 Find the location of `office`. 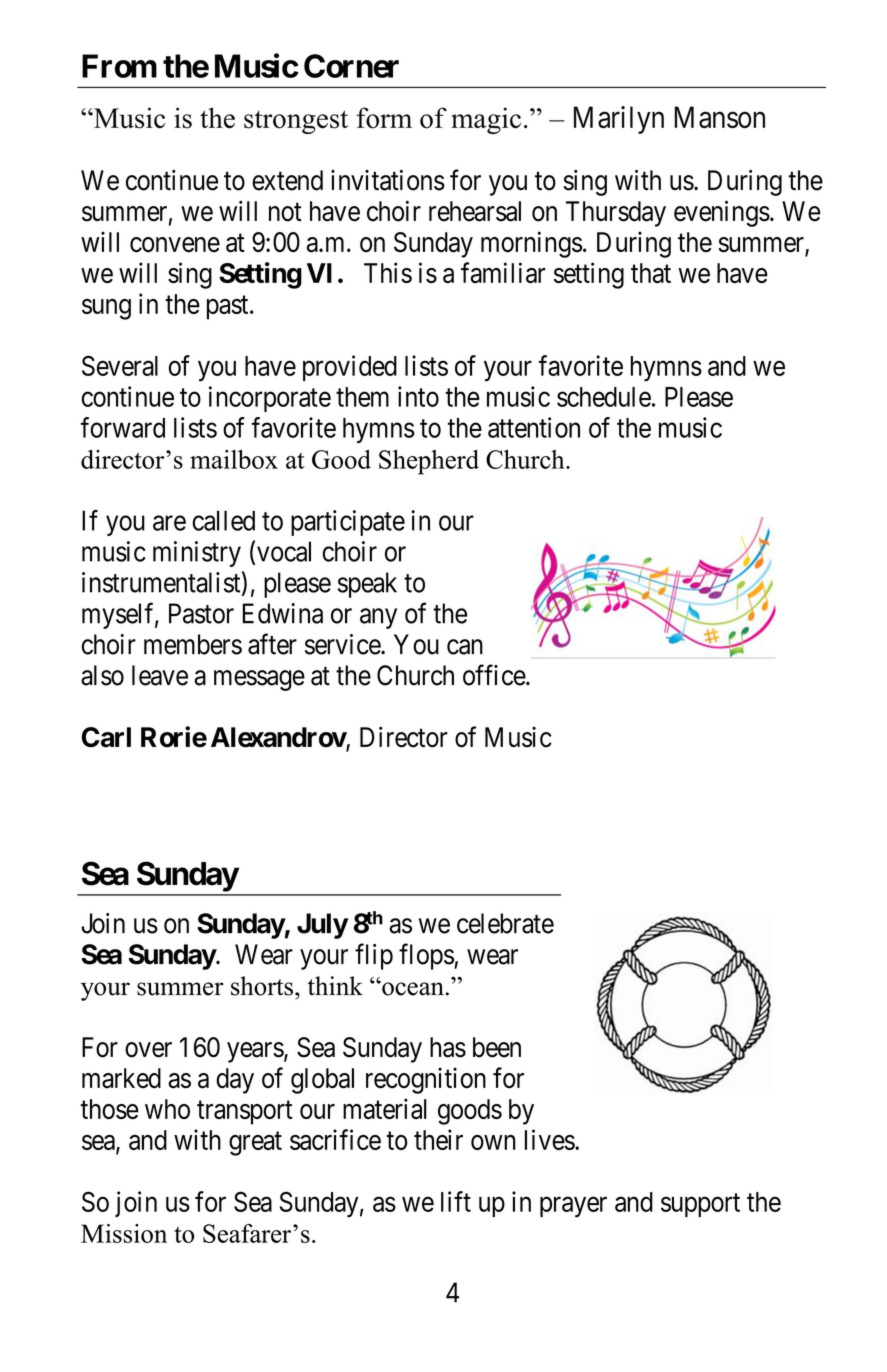

office is located at coordinates (495, 675).
